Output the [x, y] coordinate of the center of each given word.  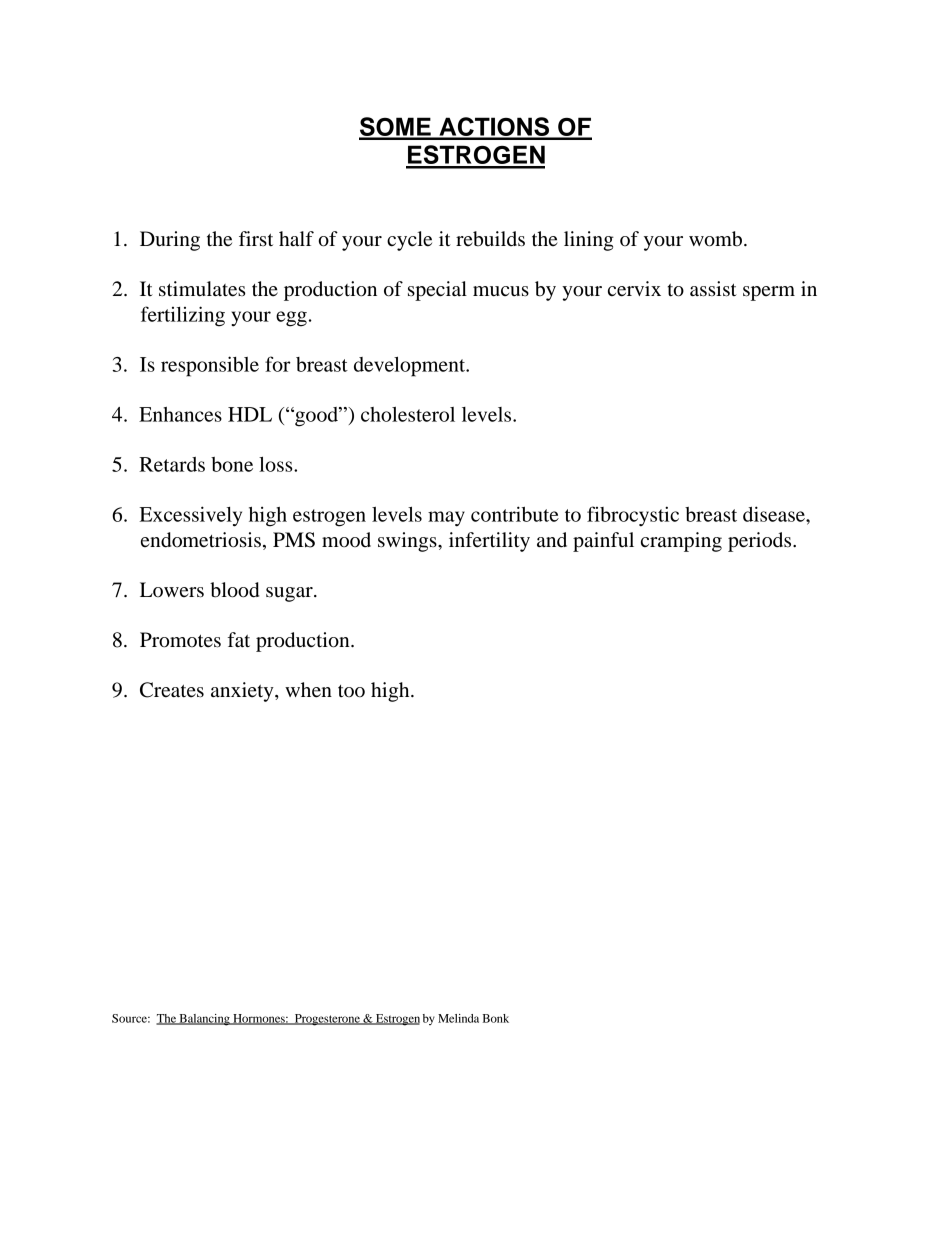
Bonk [496, 1018]
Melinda [458, 1018]
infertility [489, 542]
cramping [681, 542]
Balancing [204, 1020]
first [256, 238]
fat [239, 640]
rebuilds [490, 239]
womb [717, 239]
